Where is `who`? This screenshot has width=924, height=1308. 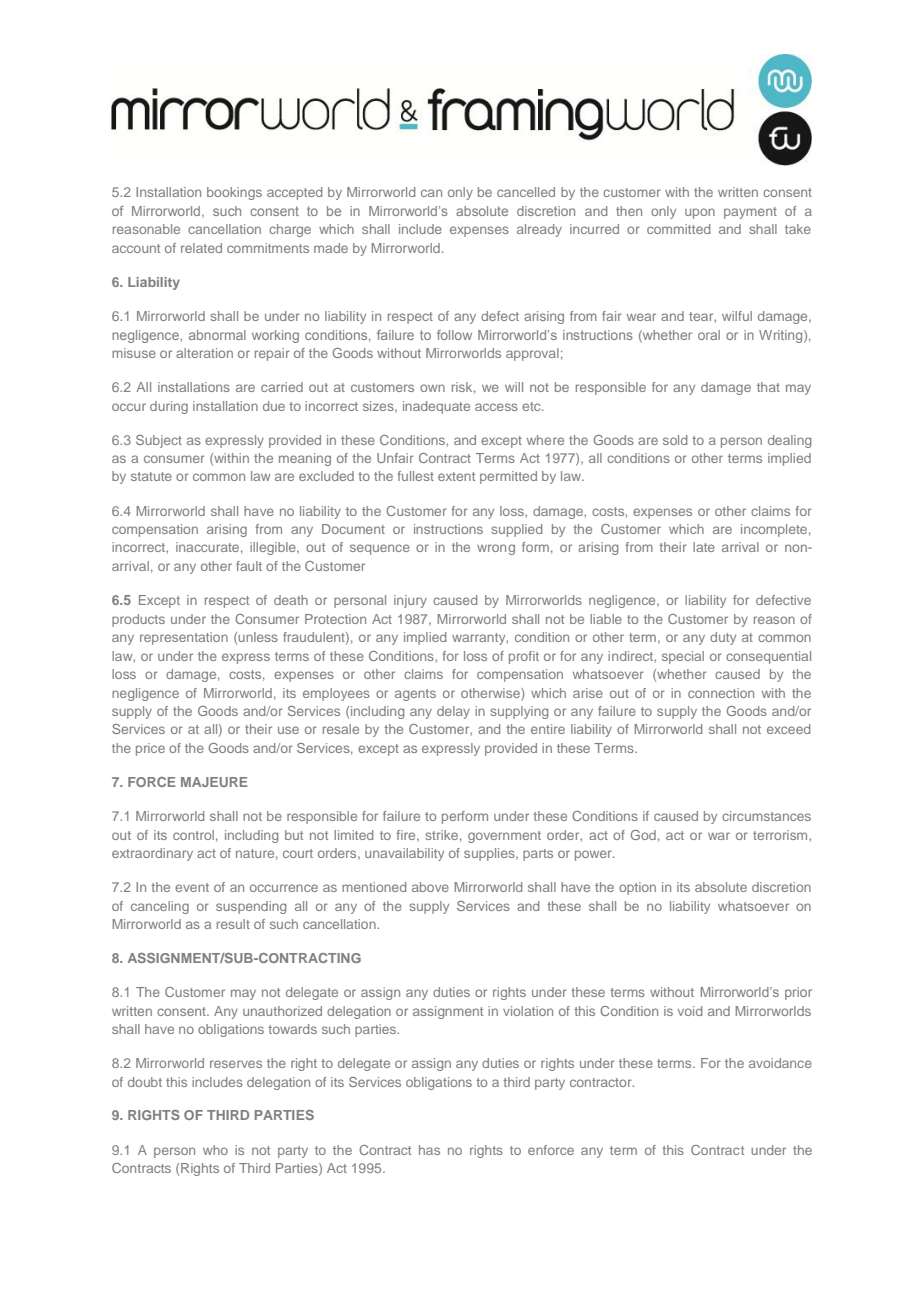
who is located at coordinates (215, 1150).
